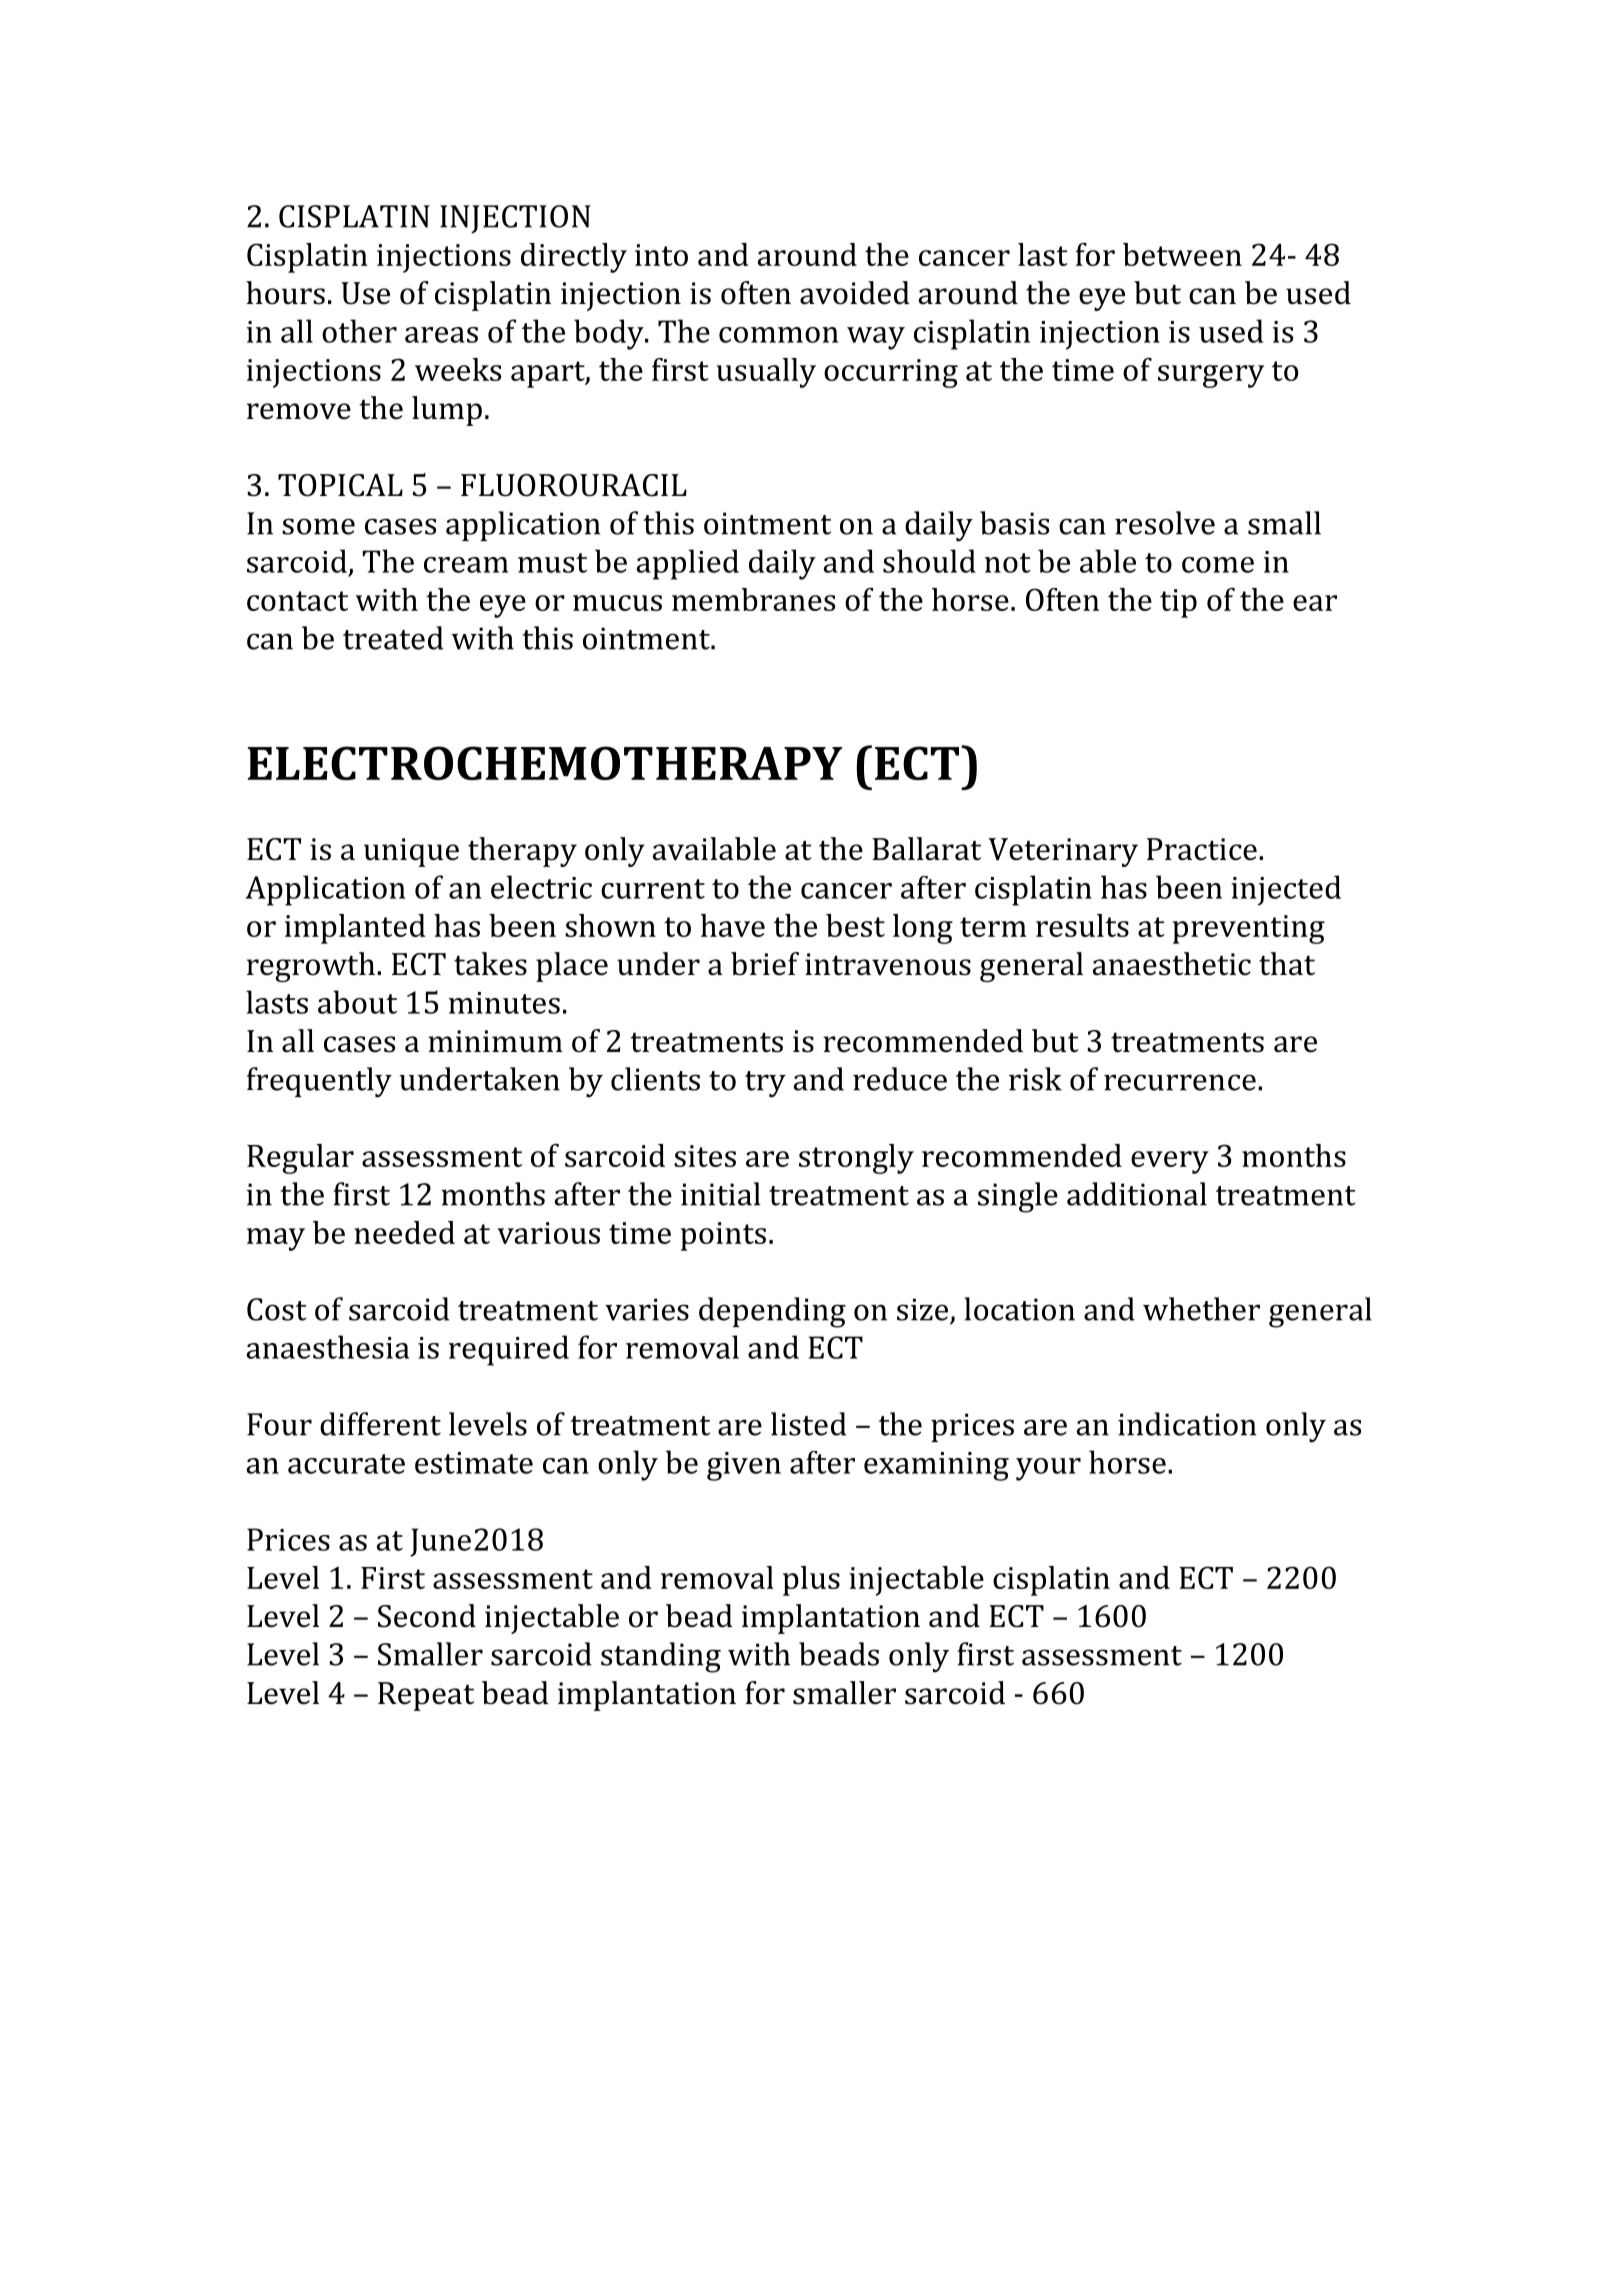  What do you see at coordinates (441, 335) in the document?
I see `areas` at bounding box center [441, 335].
